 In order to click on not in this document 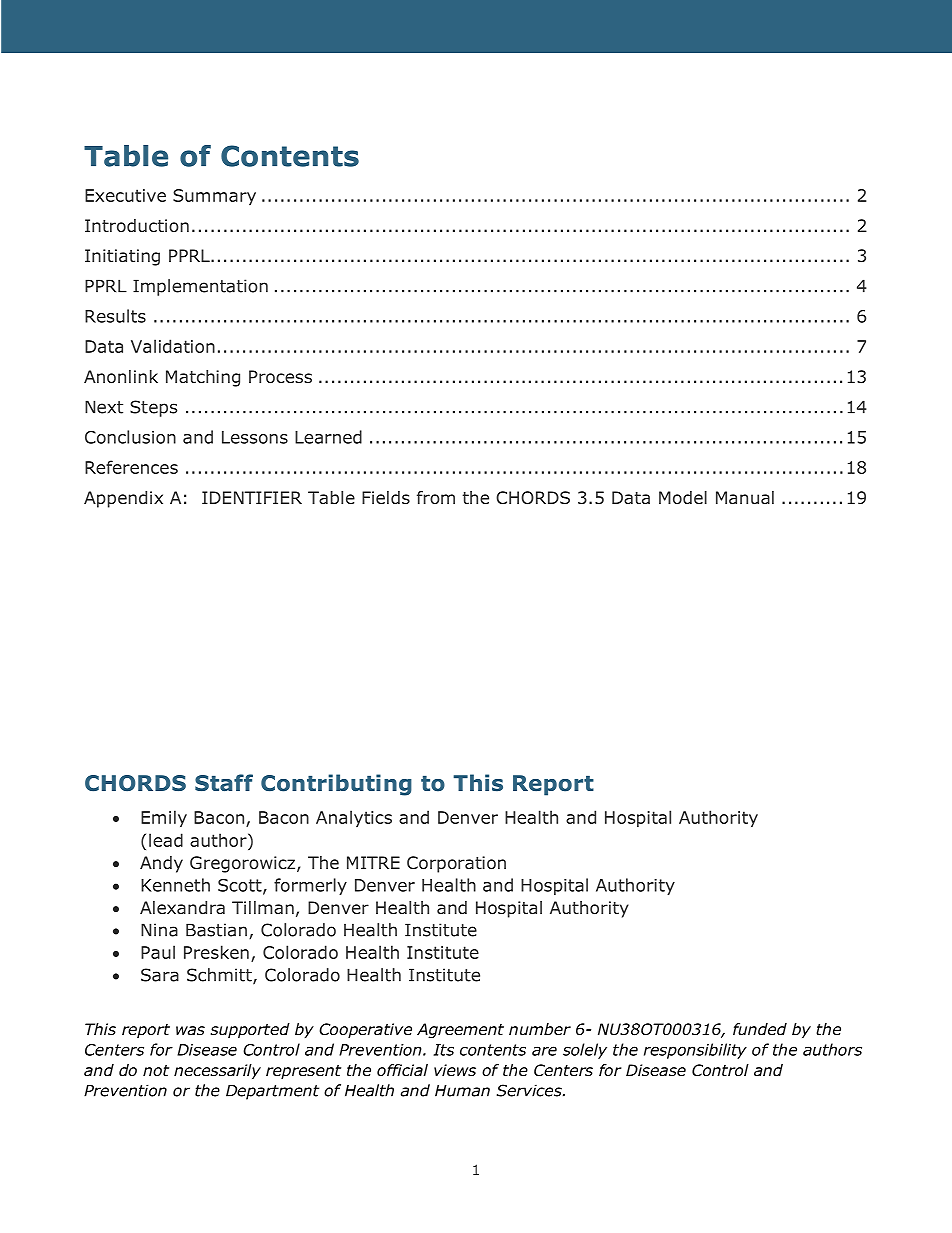, I will do `click(156, 1070)`.
